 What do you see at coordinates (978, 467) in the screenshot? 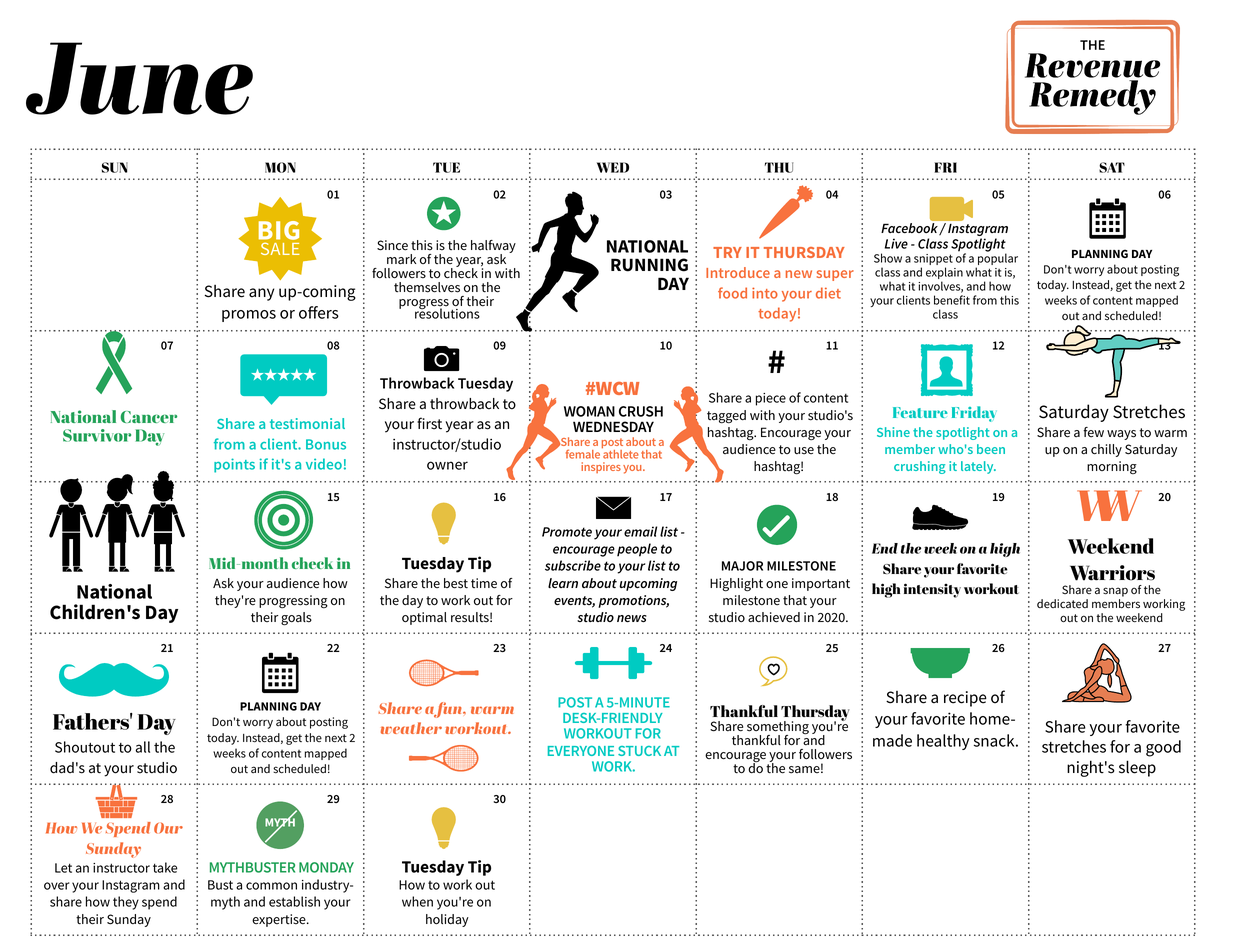
I see `lately` at bounding box center [978, 467].
